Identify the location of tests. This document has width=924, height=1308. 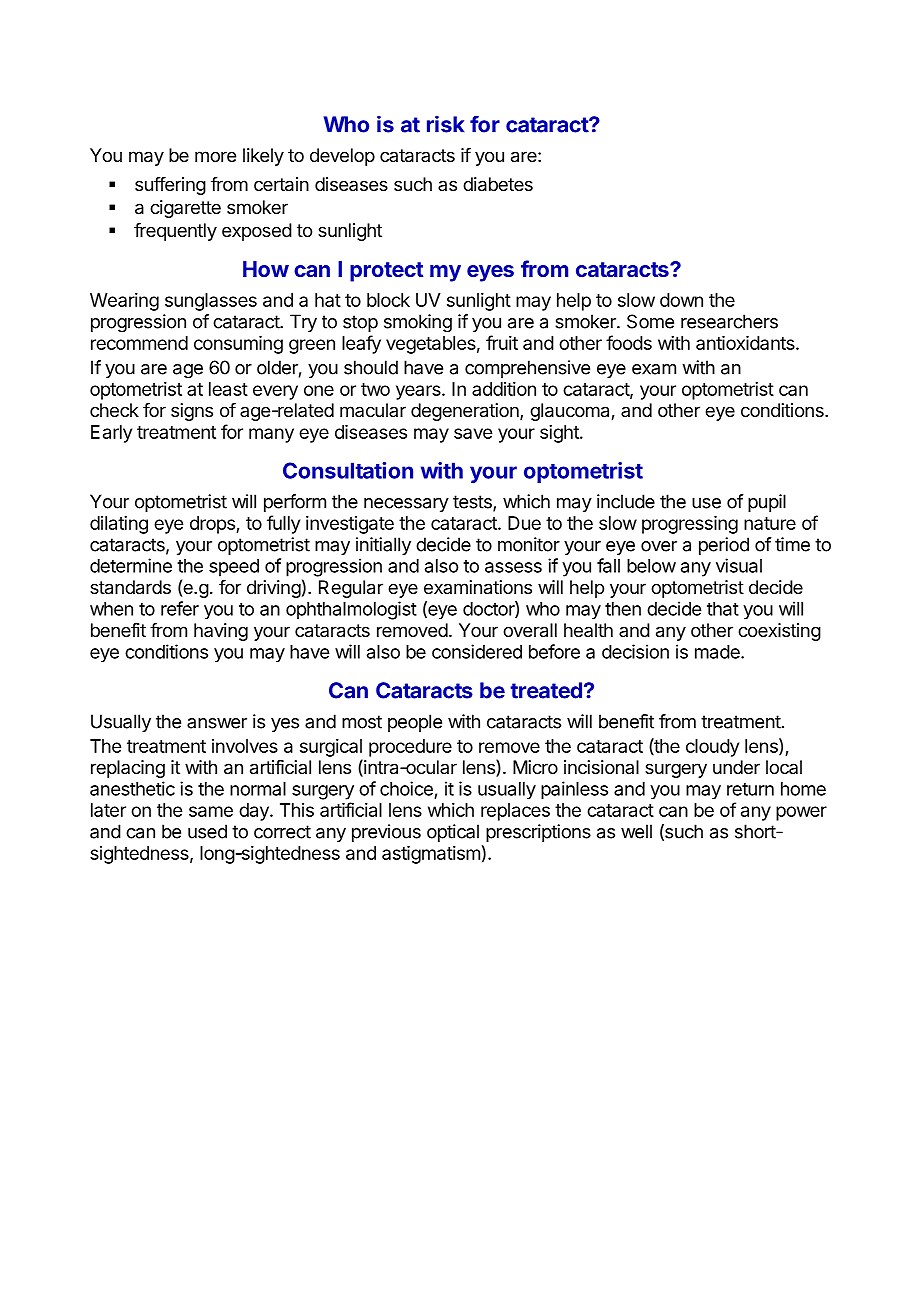
(473, 503).
